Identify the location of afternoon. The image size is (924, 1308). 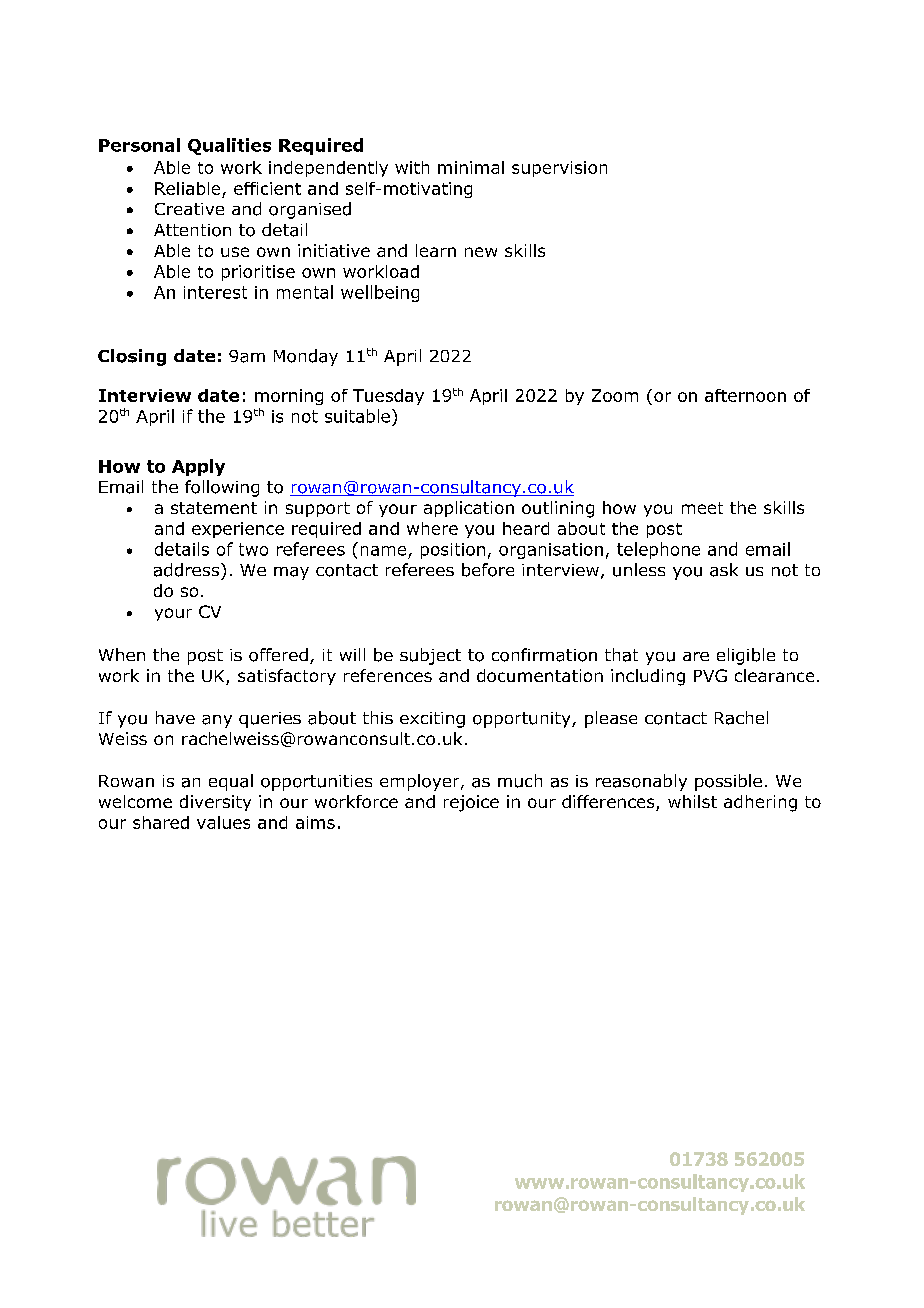
(745, 395).
